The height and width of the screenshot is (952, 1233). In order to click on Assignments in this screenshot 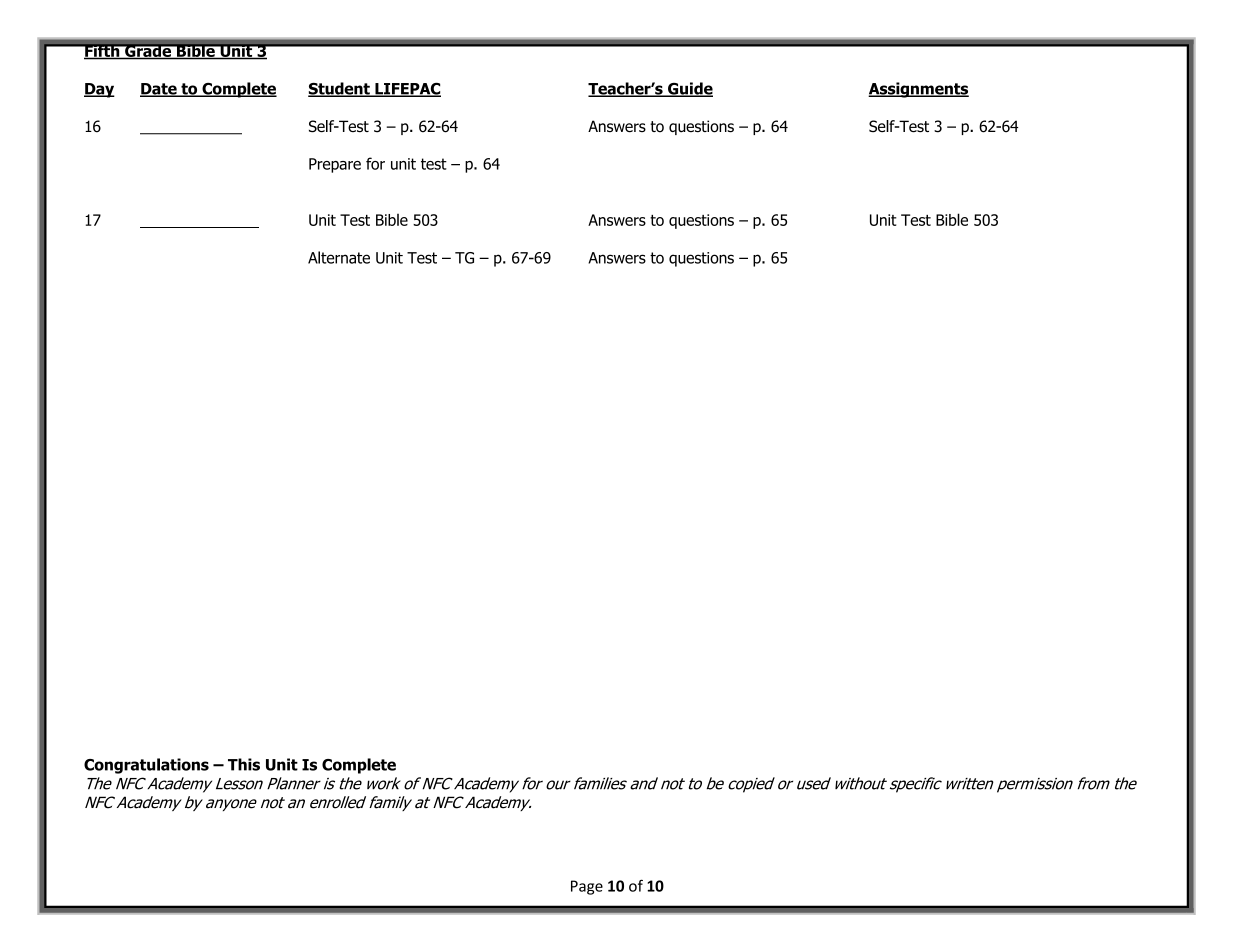, I will do `click(918, 90)`.
